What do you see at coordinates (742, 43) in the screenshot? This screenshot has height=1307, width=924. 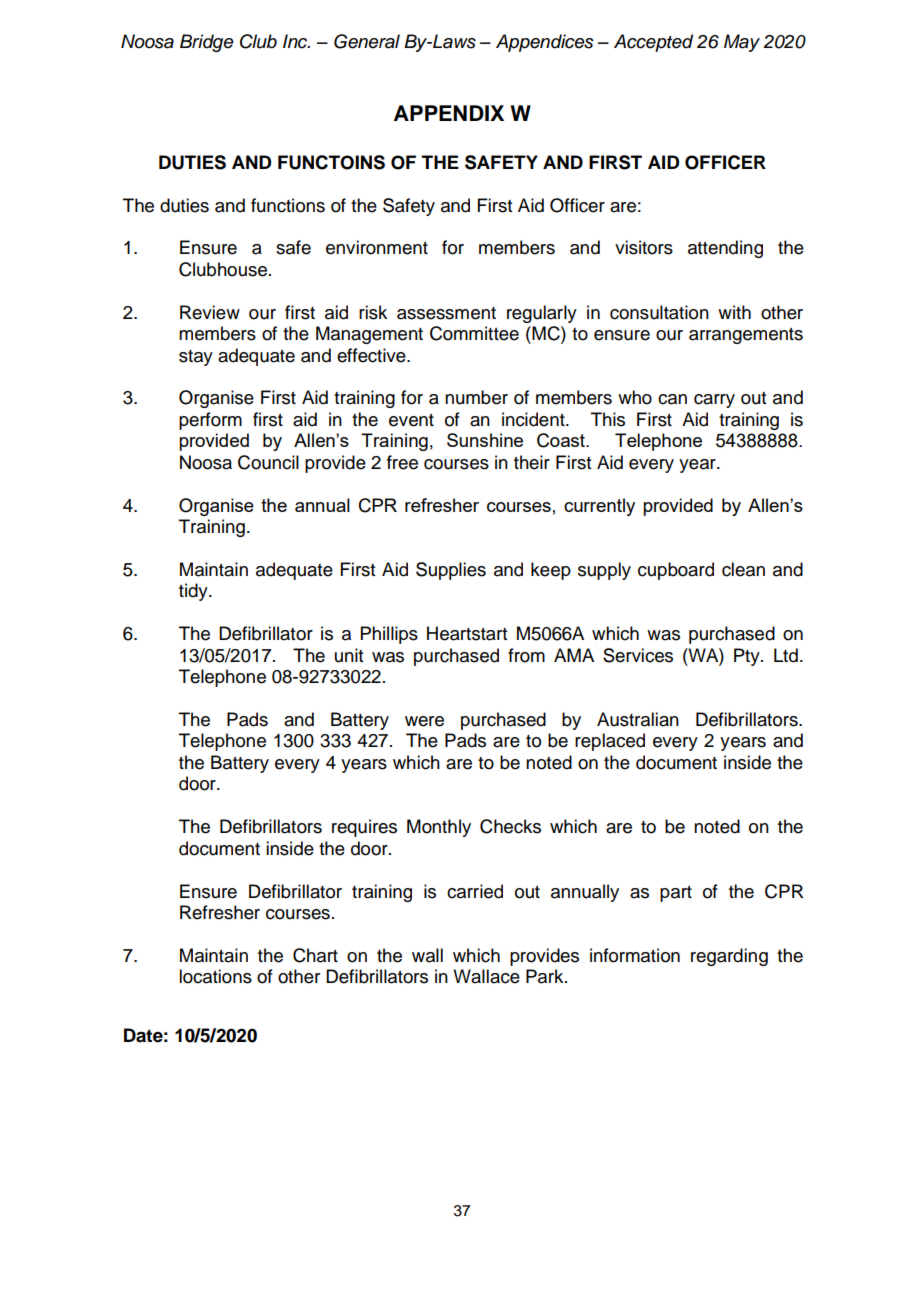 I see `May` at bounding box center [742, 43].
